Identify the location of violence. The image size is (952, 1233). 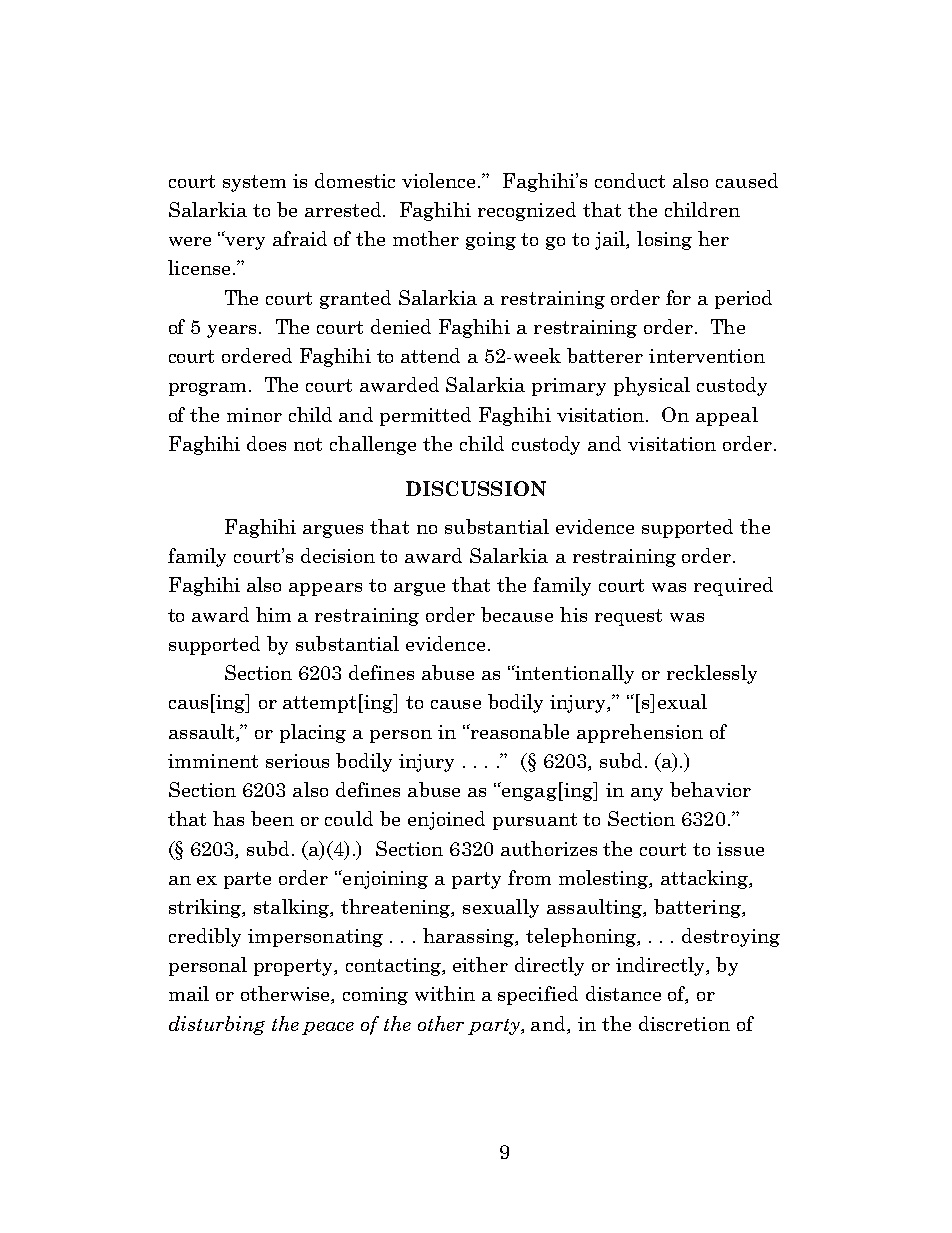
(440, 180).
